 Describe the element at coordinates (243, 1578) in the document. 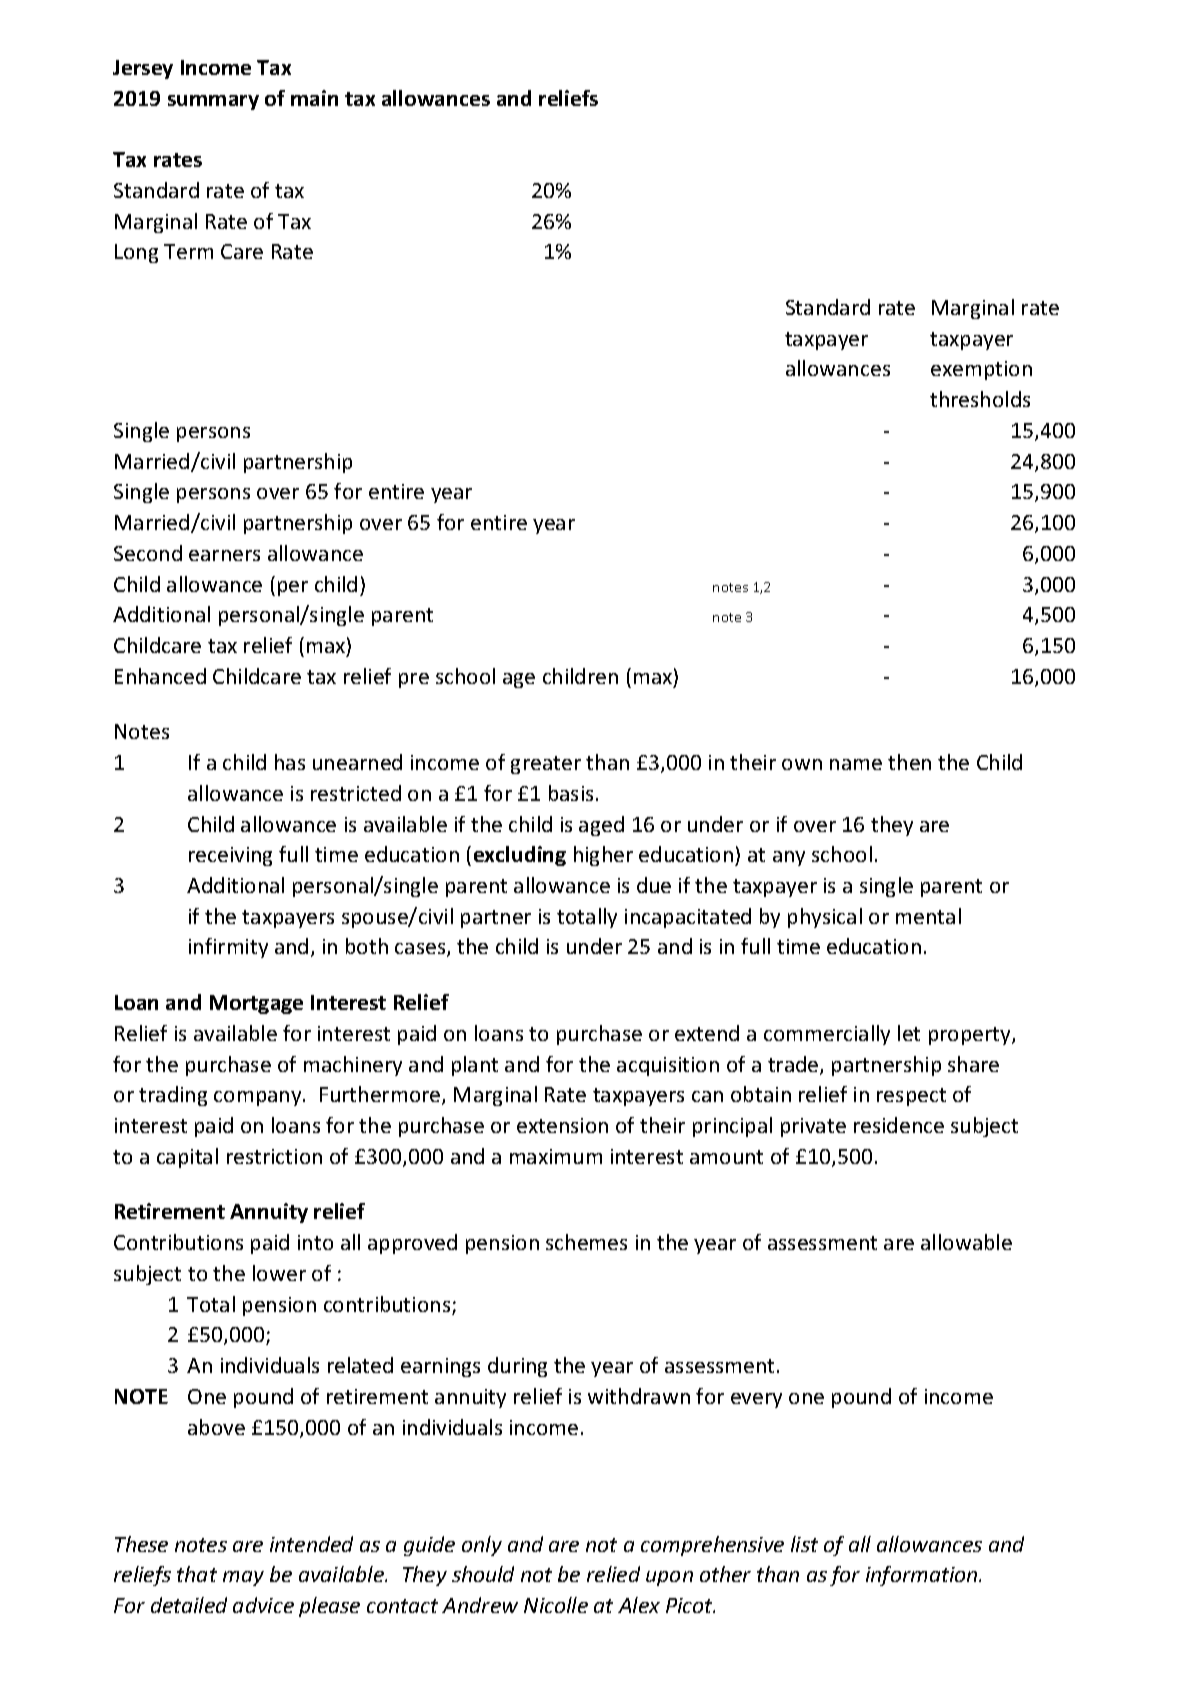

I see `may` at that location.
